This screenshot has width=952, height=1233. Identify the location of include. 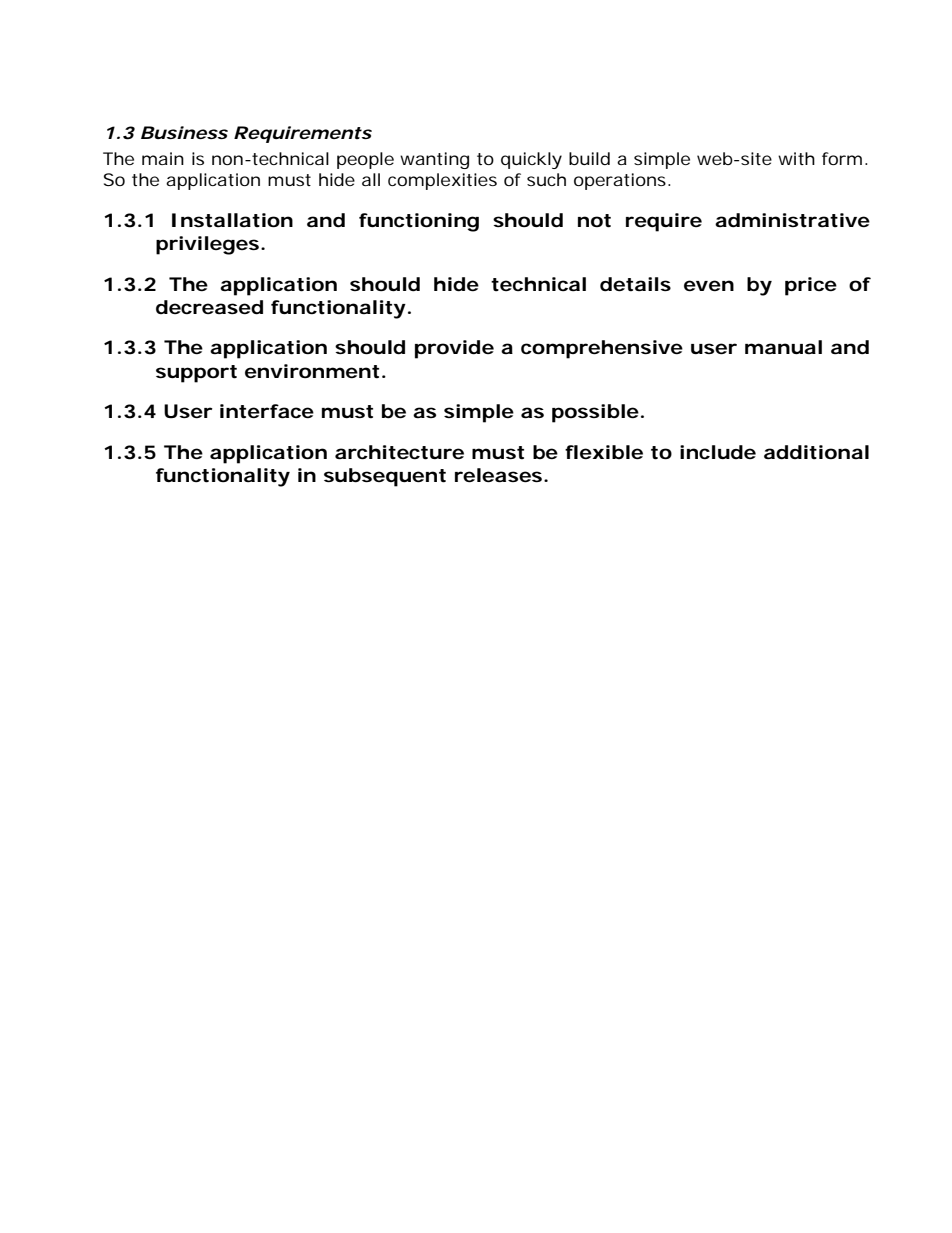
(718, 452).
